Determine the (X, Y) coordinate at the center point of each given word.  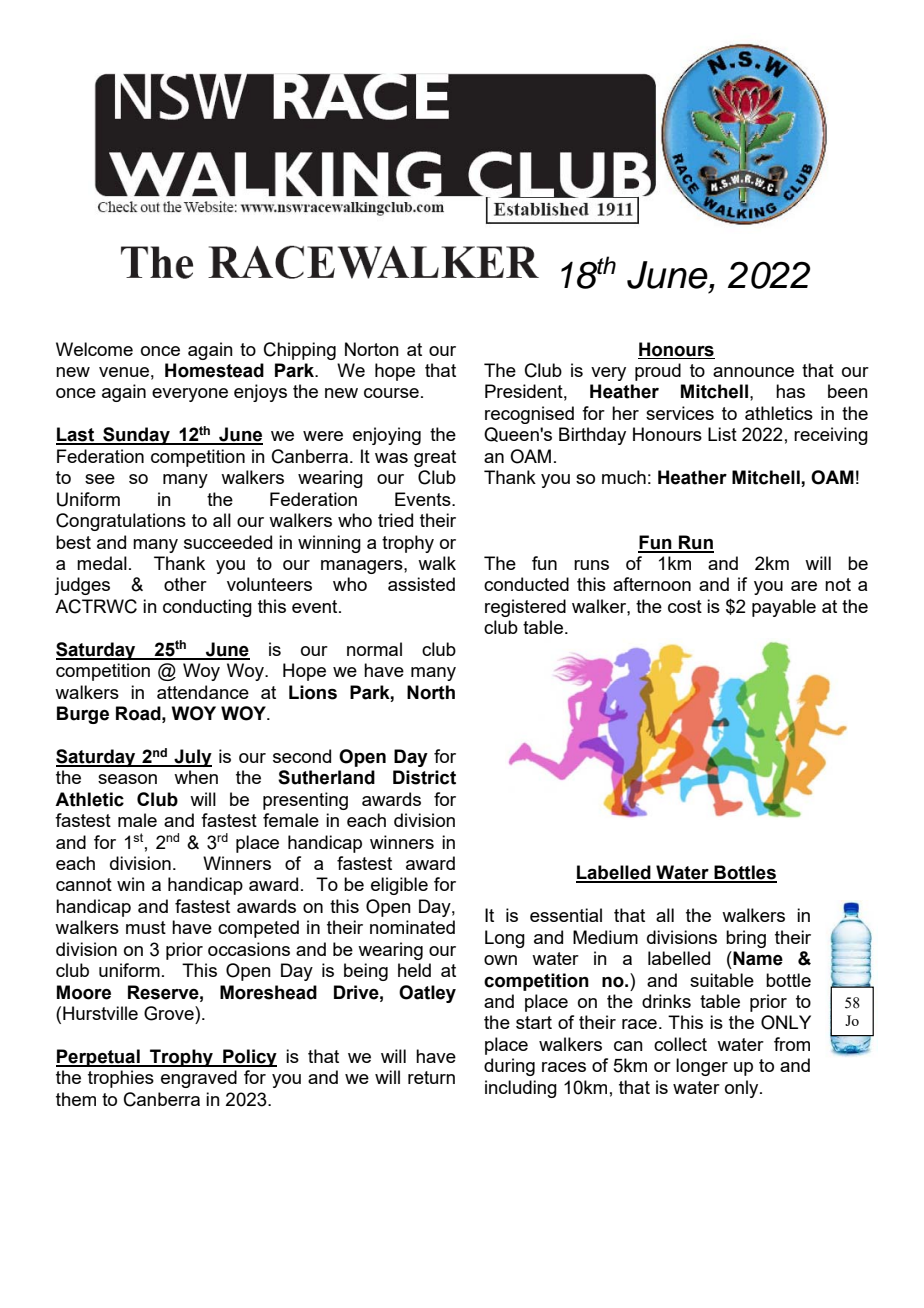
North (431, 692)
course (391, 393)
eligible (399, 886)
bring (746, 939)
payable (784, 608)
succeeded (228, 542)
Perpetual (99, 1058)
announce (753, 372)
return (431, 1077)
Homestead (214, 370)
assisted (421, 584)
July (192, 758)
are (804, 586)
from (792, 1044)
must (146, 927)
